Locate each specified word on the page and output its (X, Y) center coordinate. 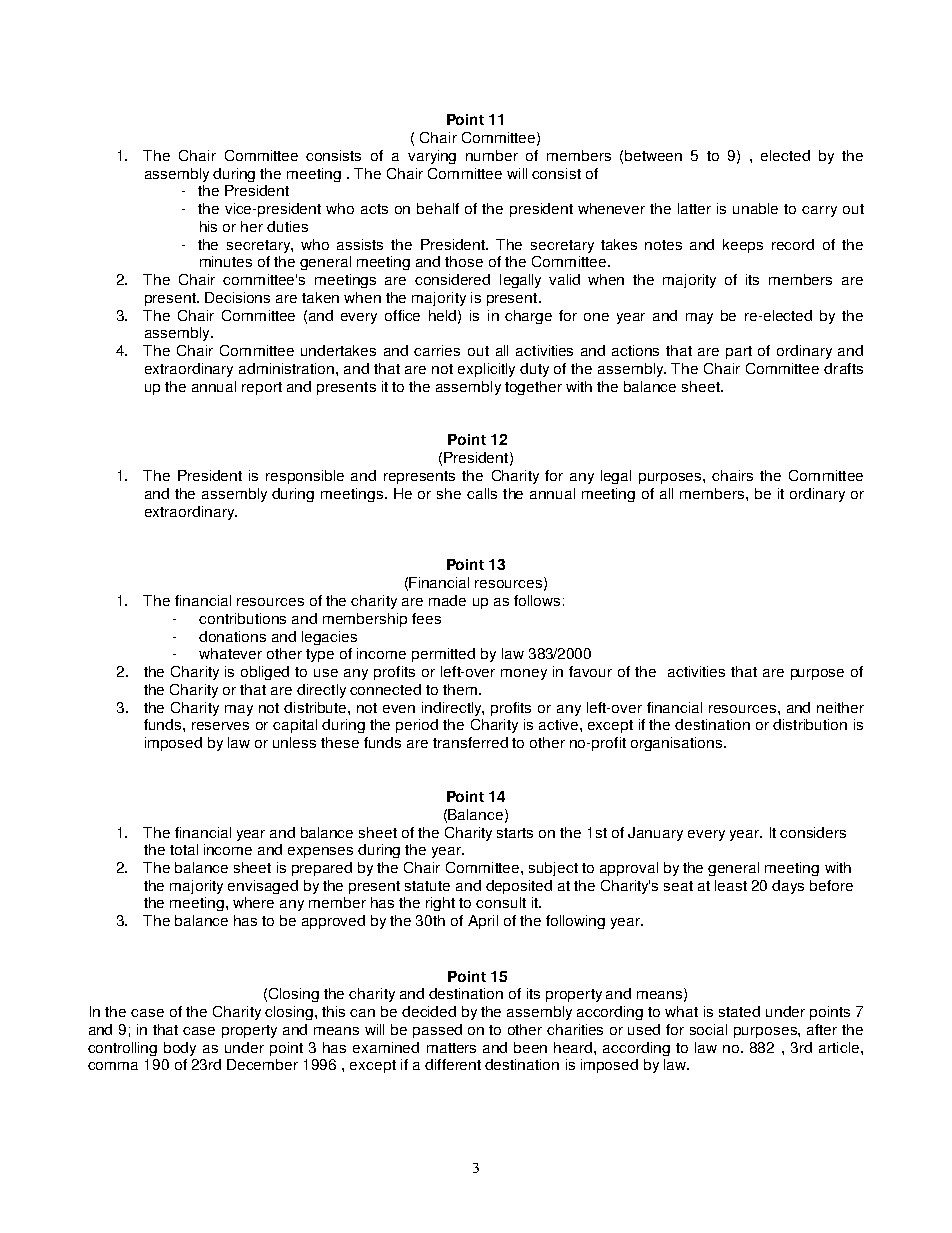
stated (739, 1011)
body (180, 1049)
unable (755, 208)
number (492, 155)
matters (451, 1048)
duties (287, 226)
